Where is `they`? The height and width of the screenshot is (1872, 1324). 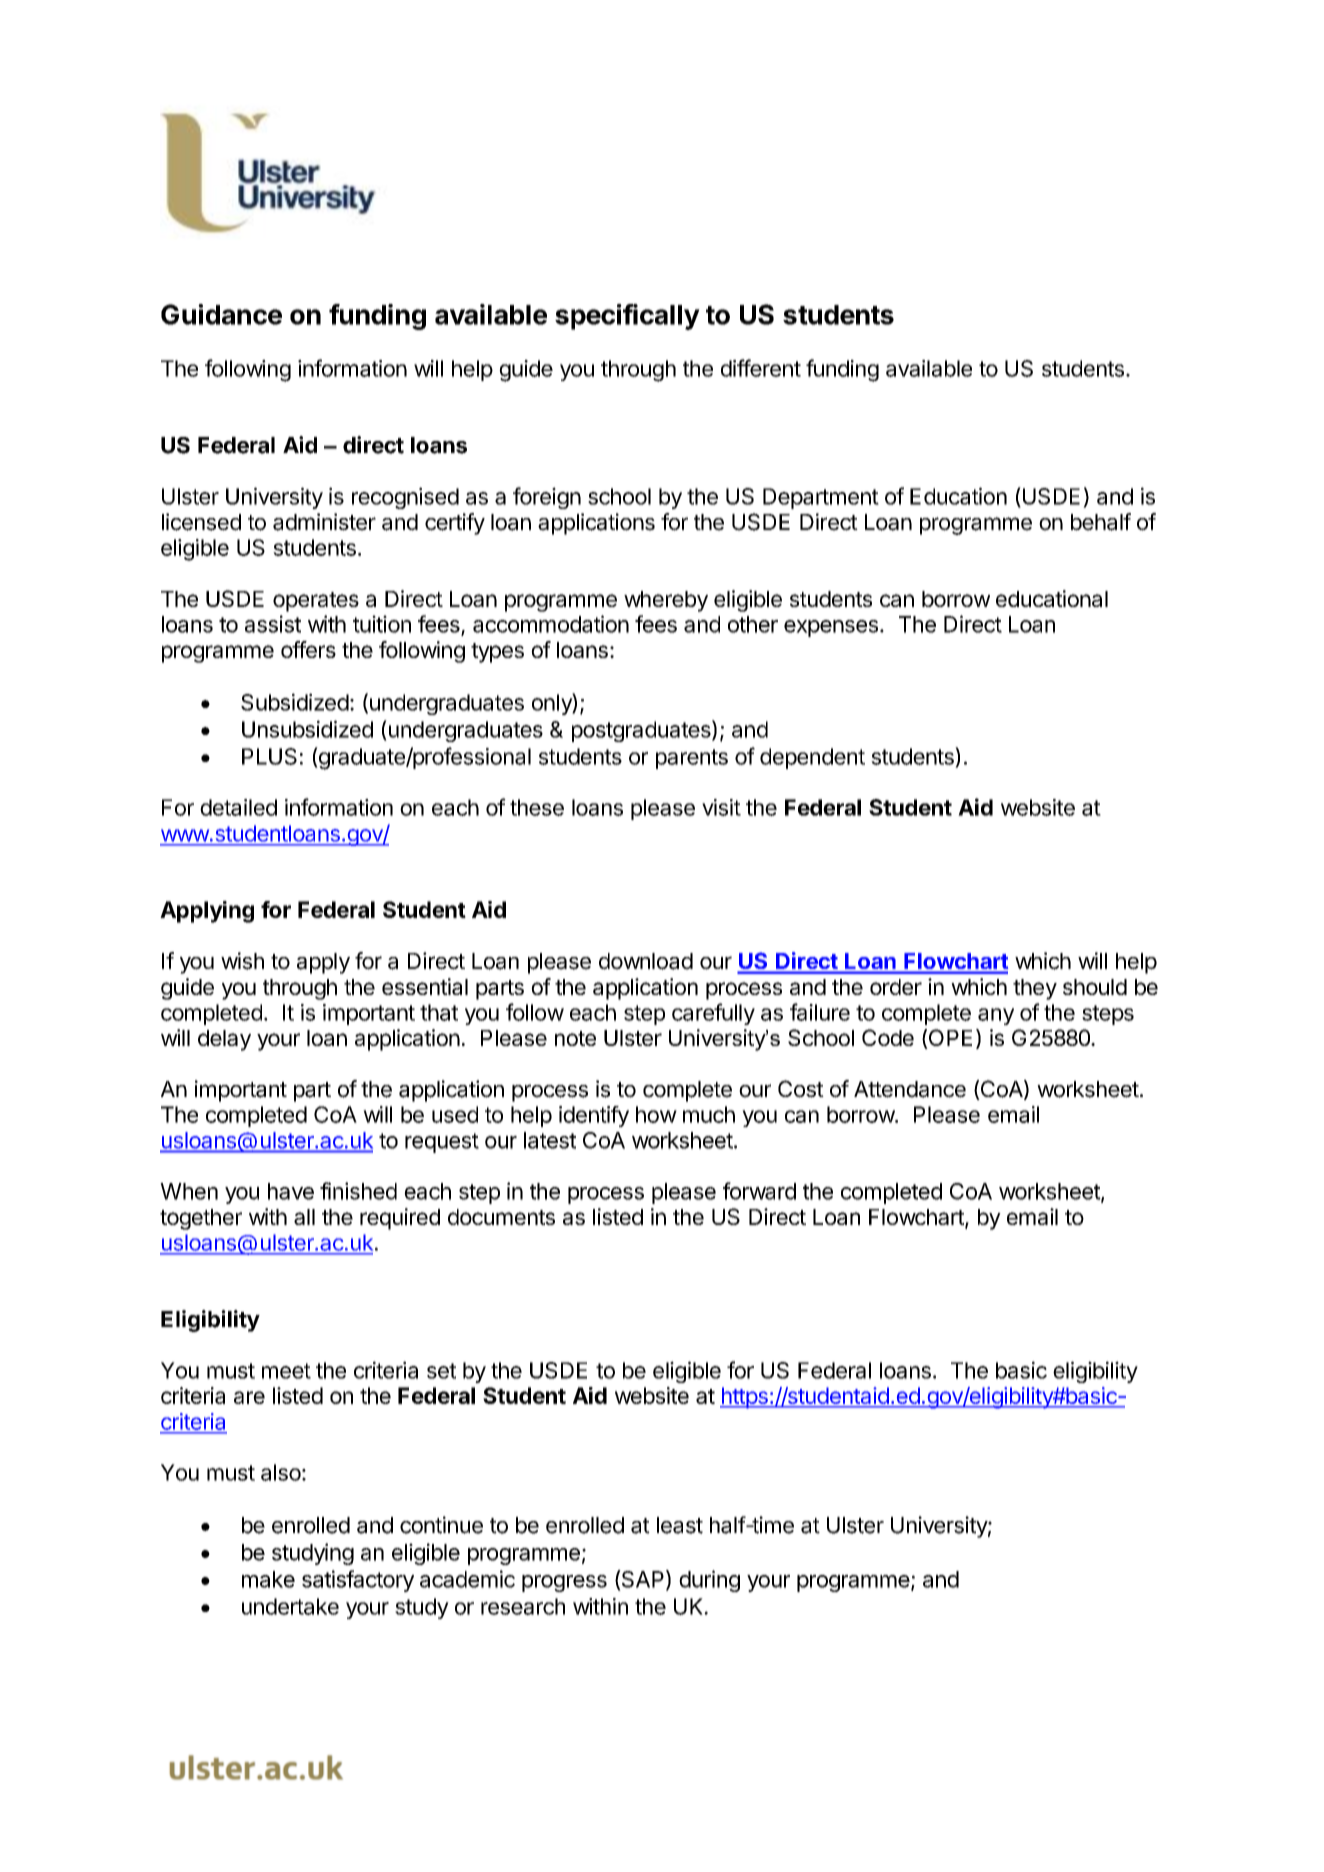 they is located at coordinates (1035, 989).
